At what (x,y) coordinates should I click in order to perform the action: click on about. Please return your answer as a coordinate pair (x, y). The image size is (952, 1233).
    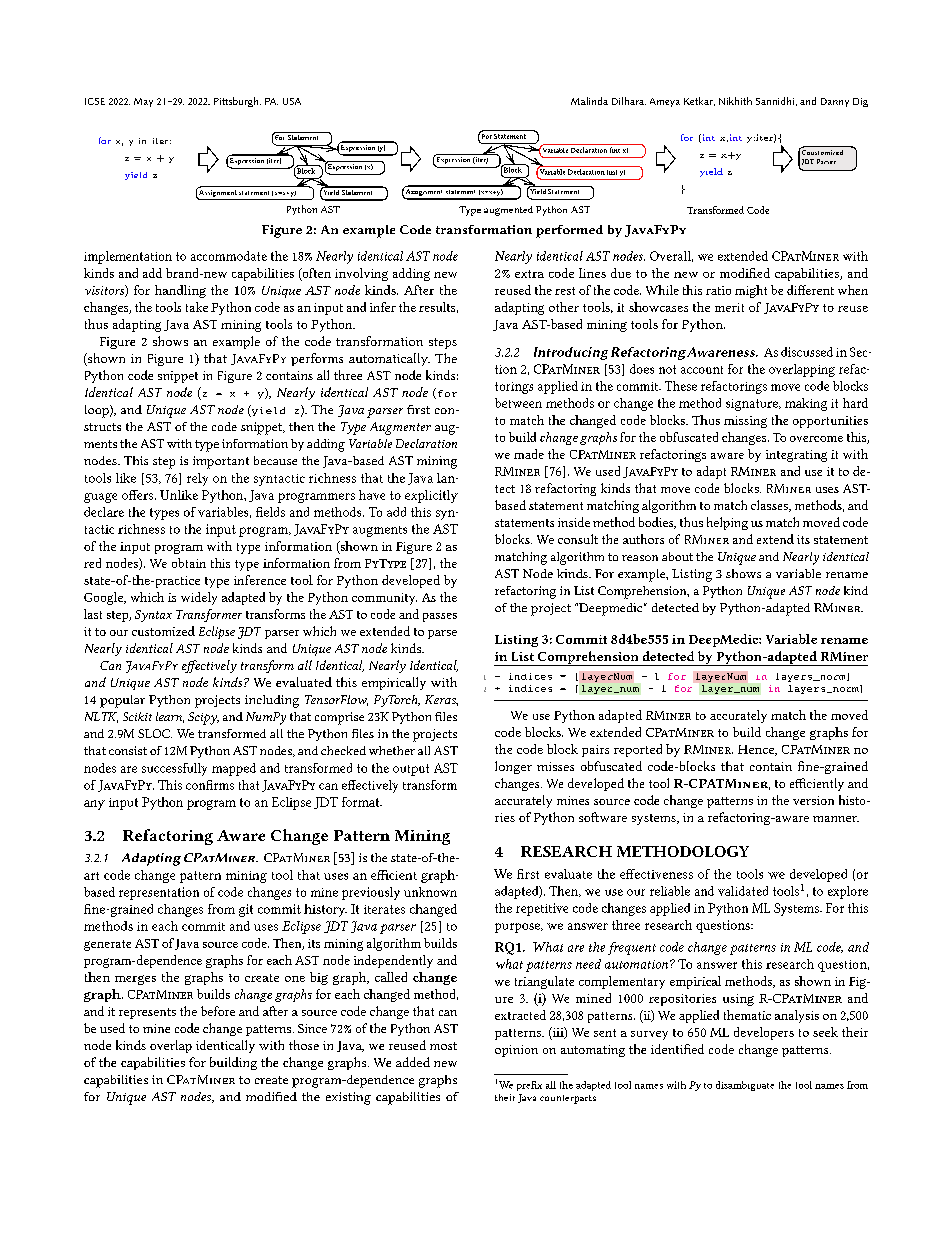
    Looking at the image, I should click on (677, 556).
